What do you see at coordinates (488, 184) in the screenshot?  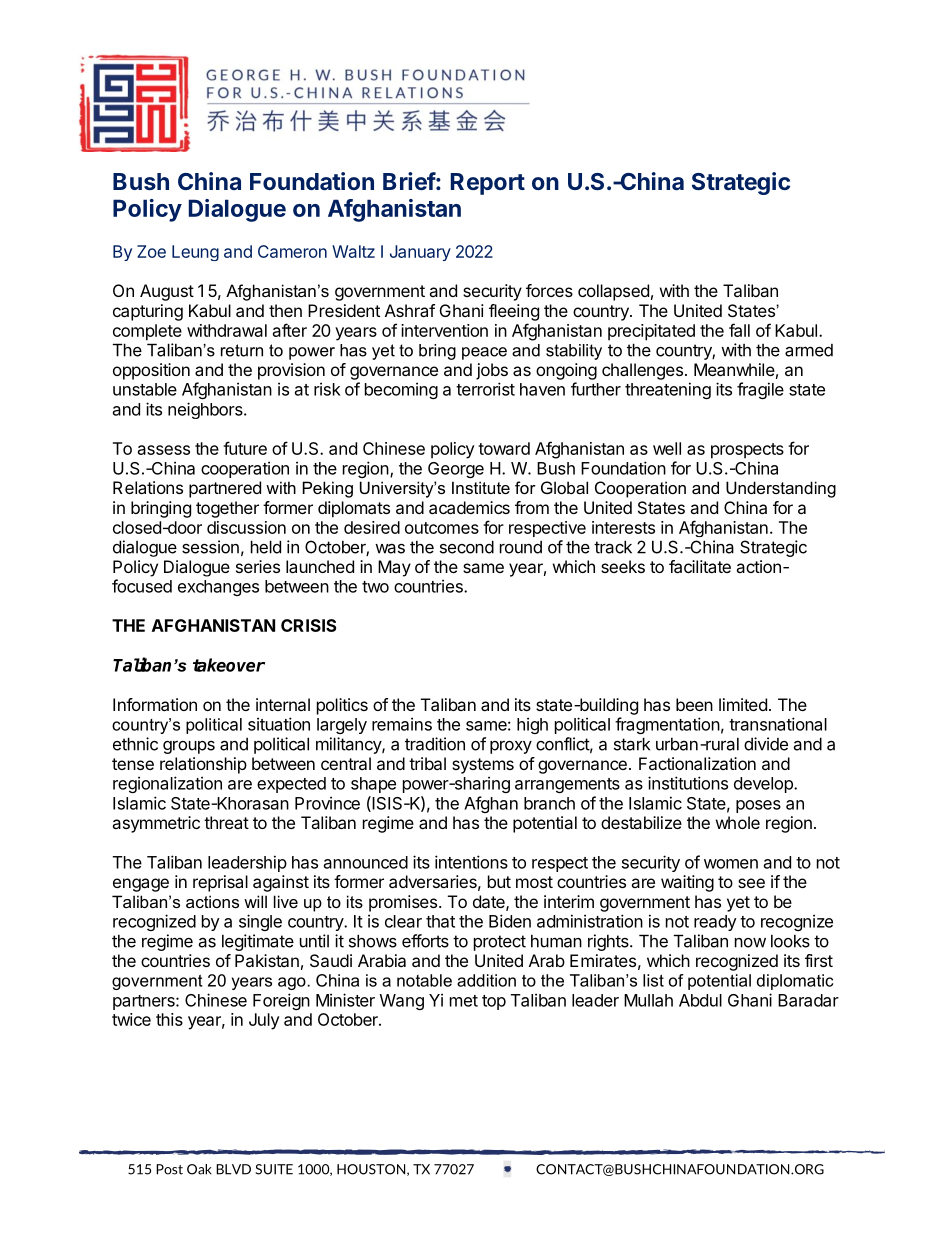 I see `Report` at bounding box center [488, 184].
